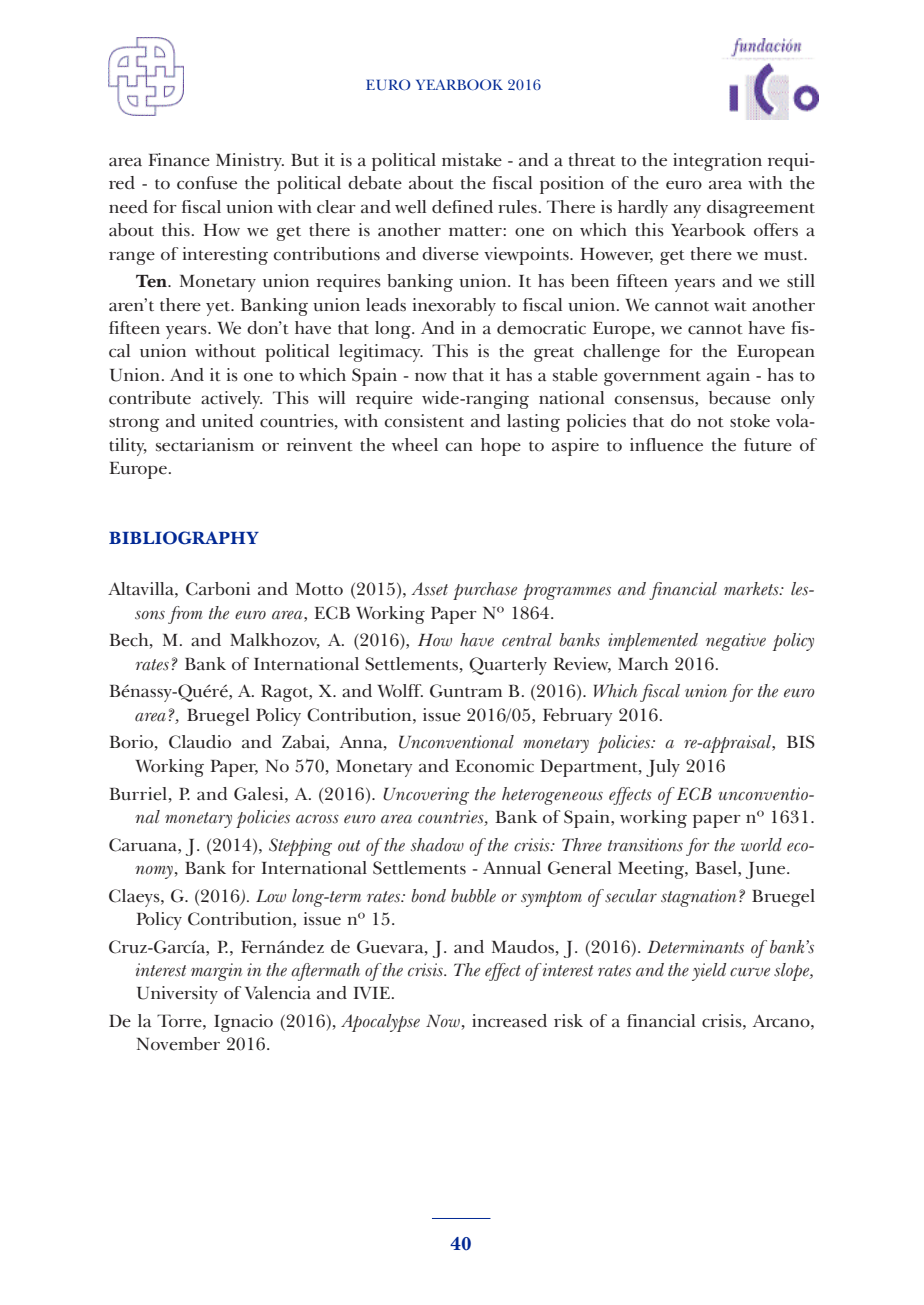  What do you see at coordinates (485, 591) in the screenshot?
I see `purchase` at bounding box center [485, 591].
